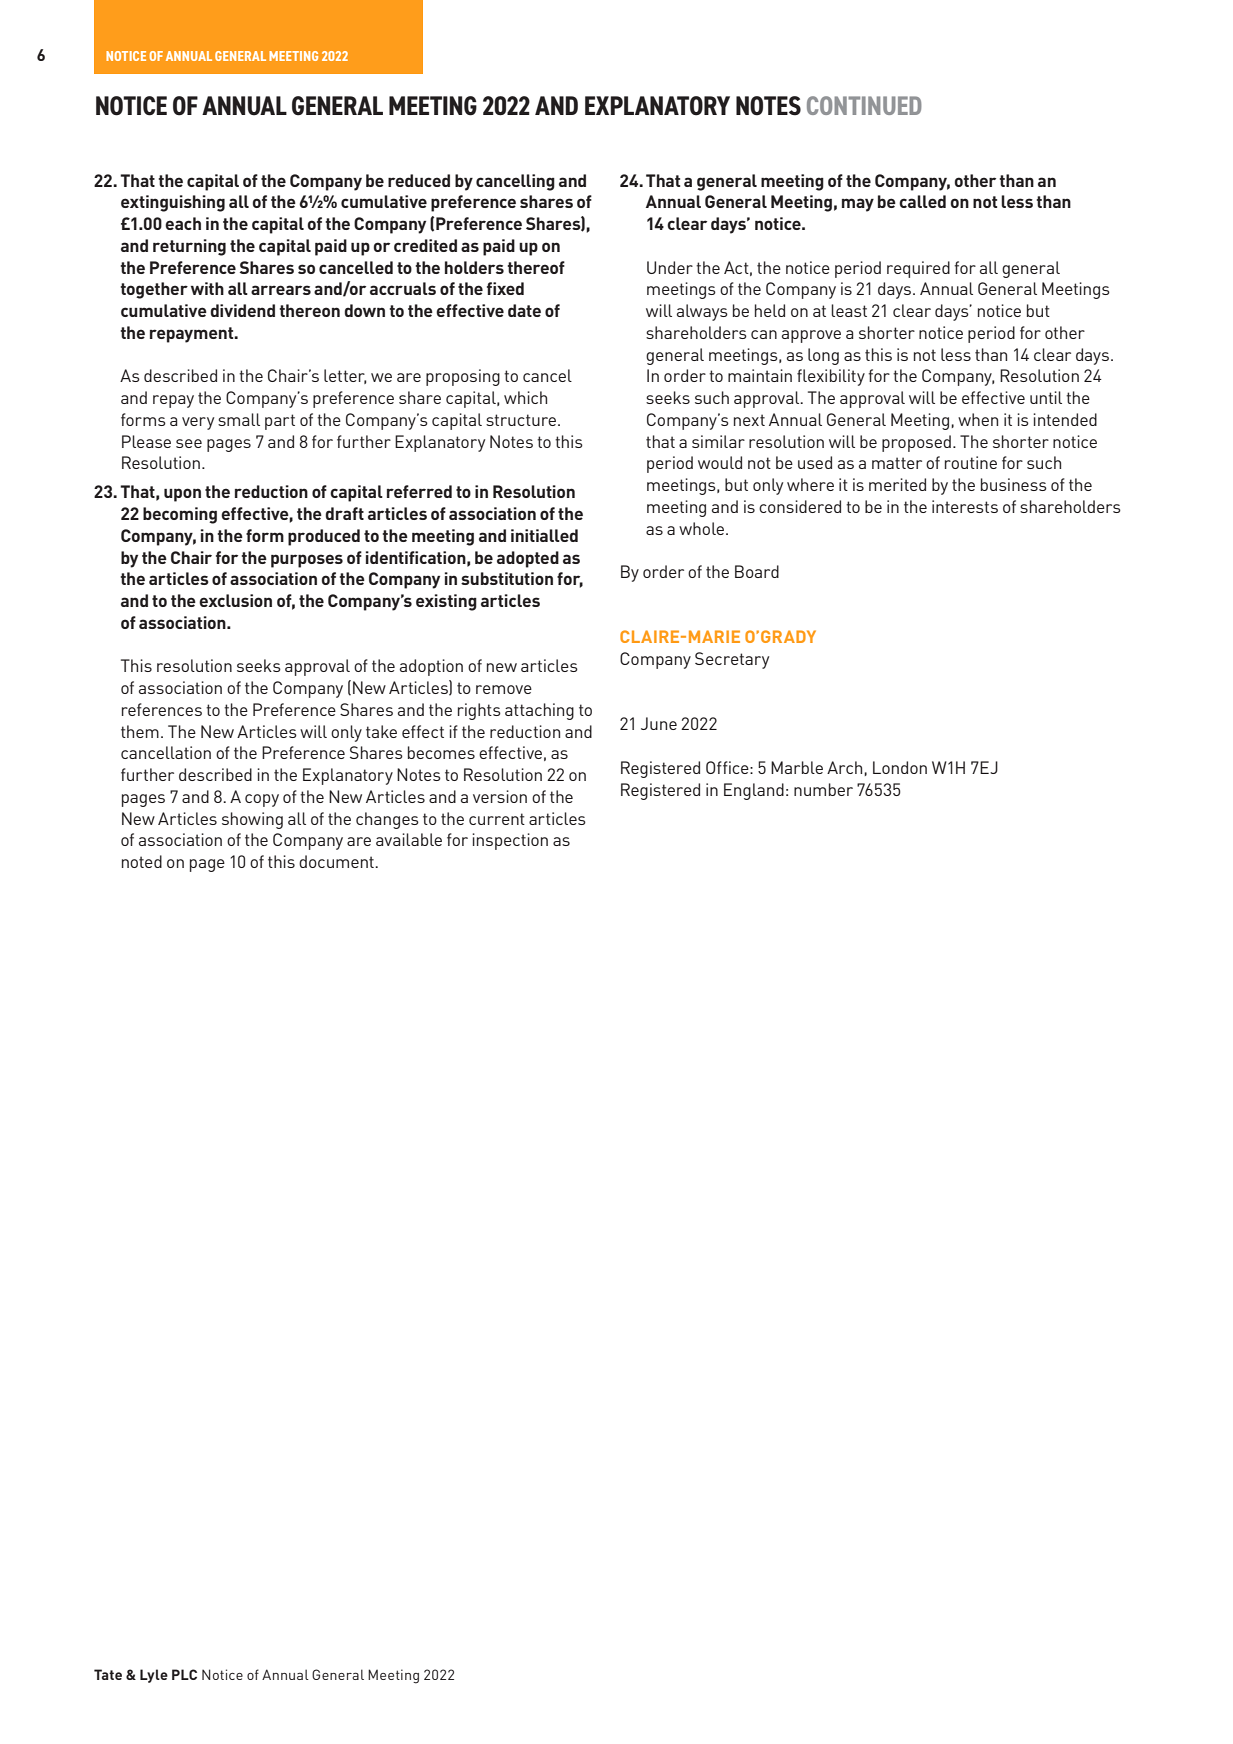  Describe the element at coordinates (142, 861) in the image. I see `noted` at that location.
